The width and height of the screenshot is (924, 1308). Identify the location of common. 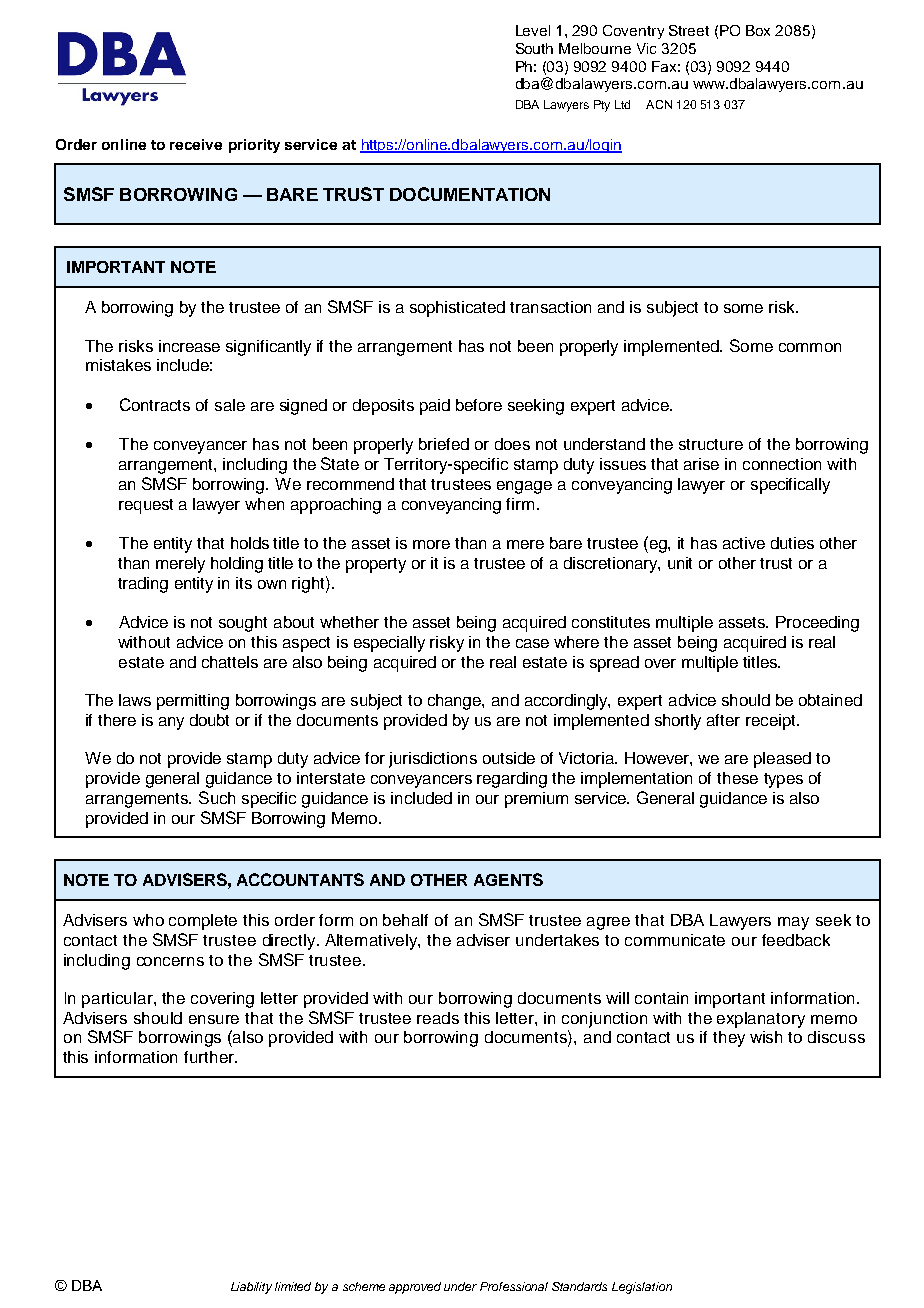
(810, 347).
